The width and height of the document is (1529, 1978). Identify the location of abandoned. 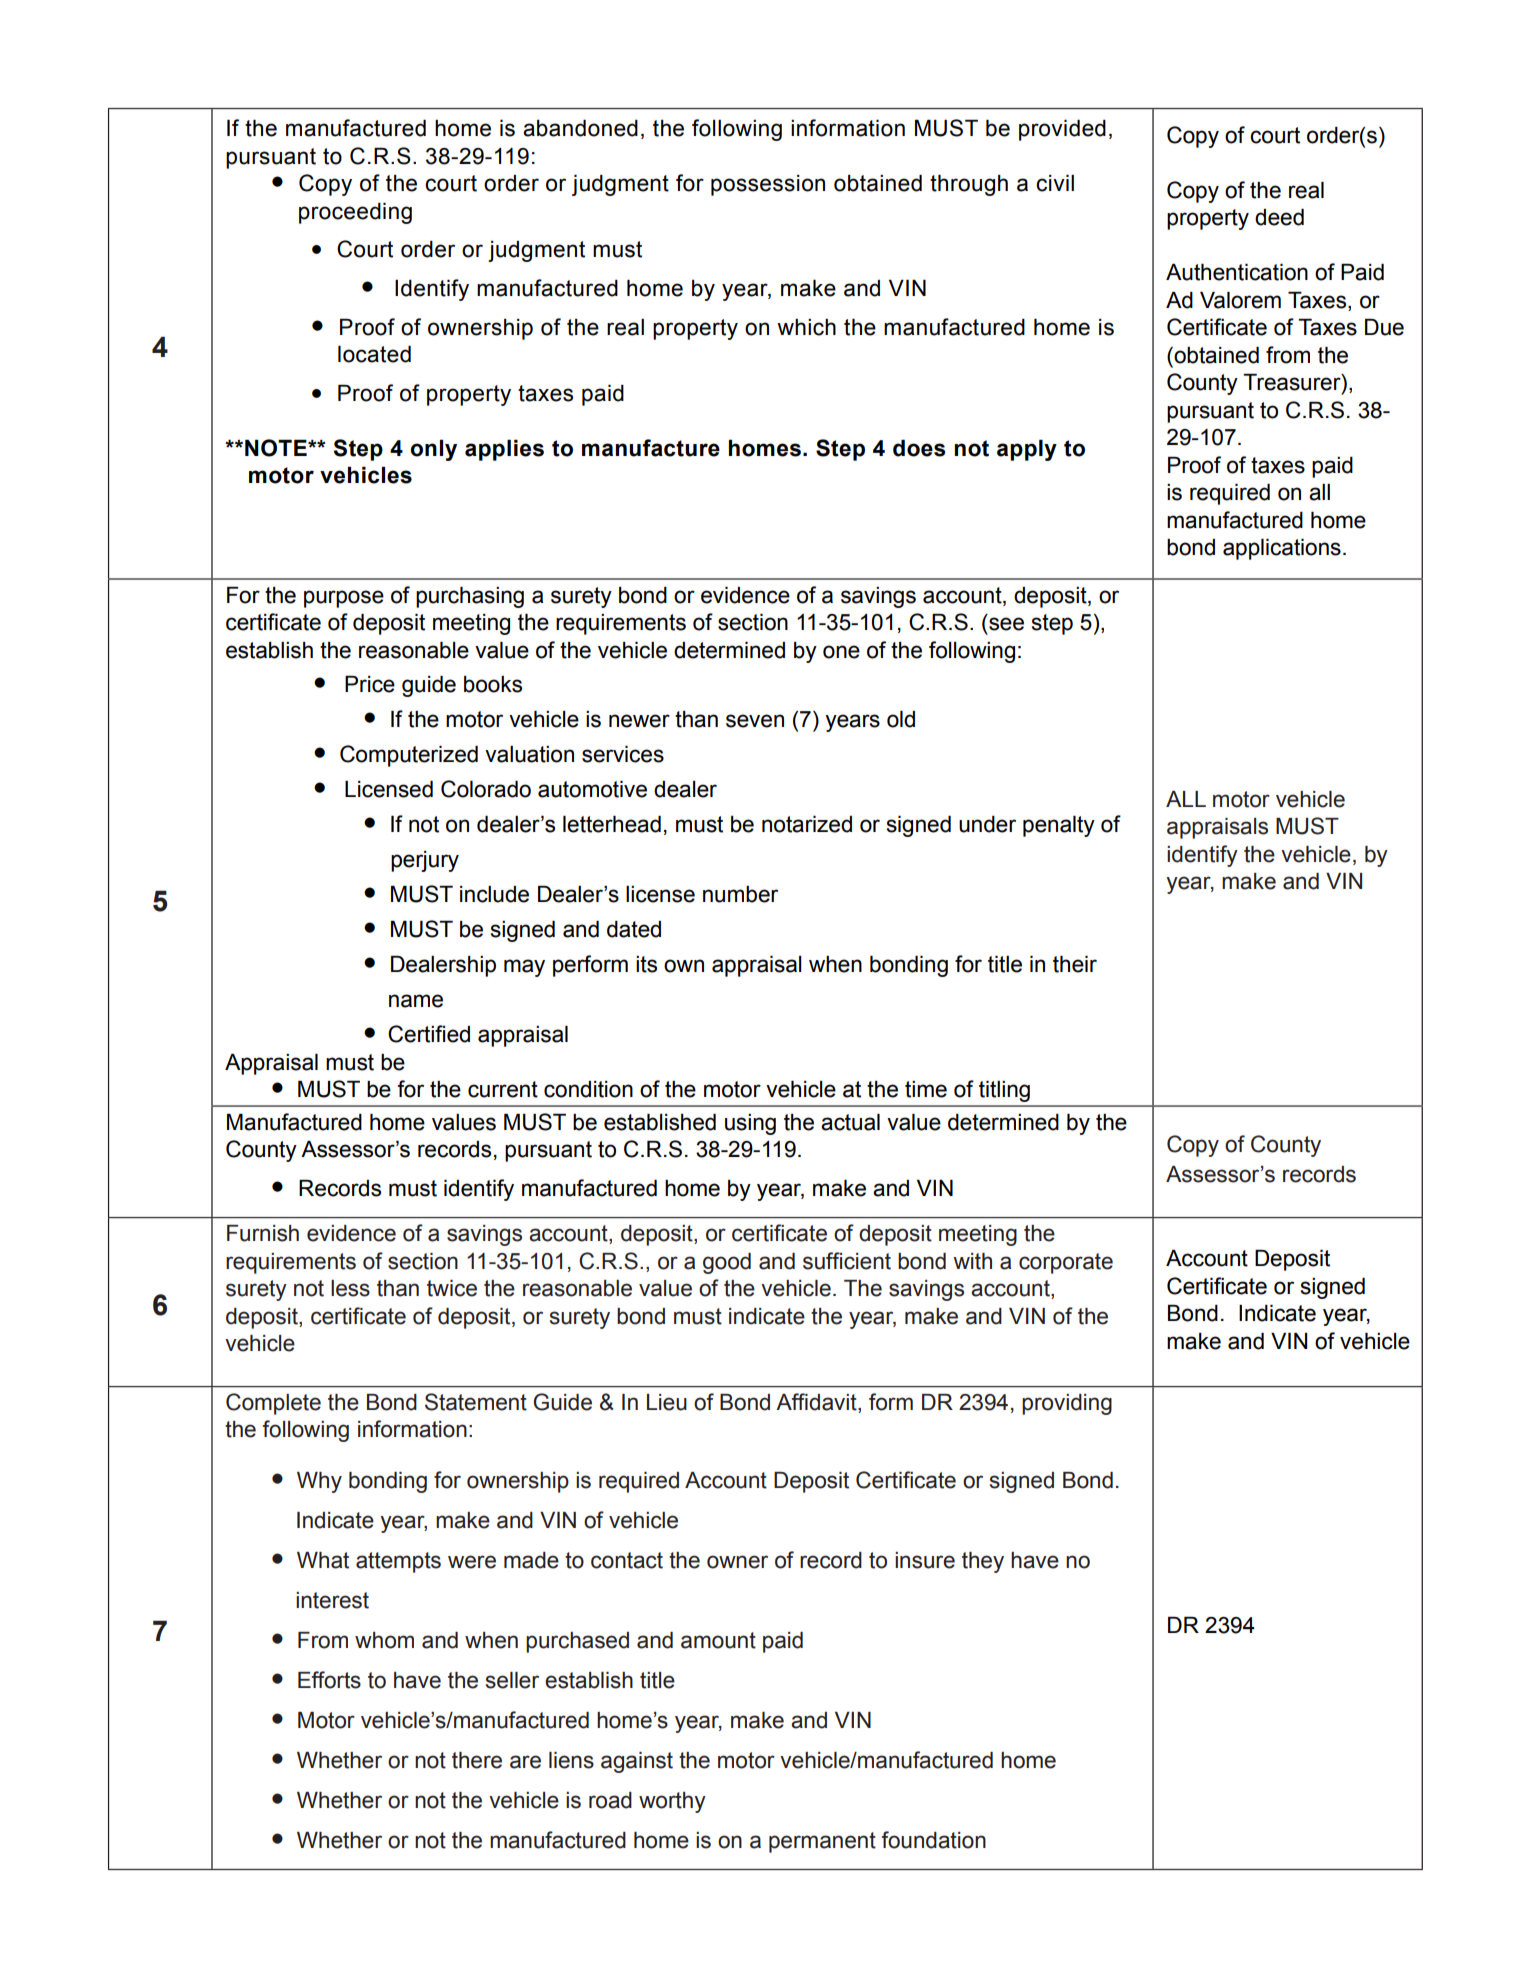
(580, 128).
